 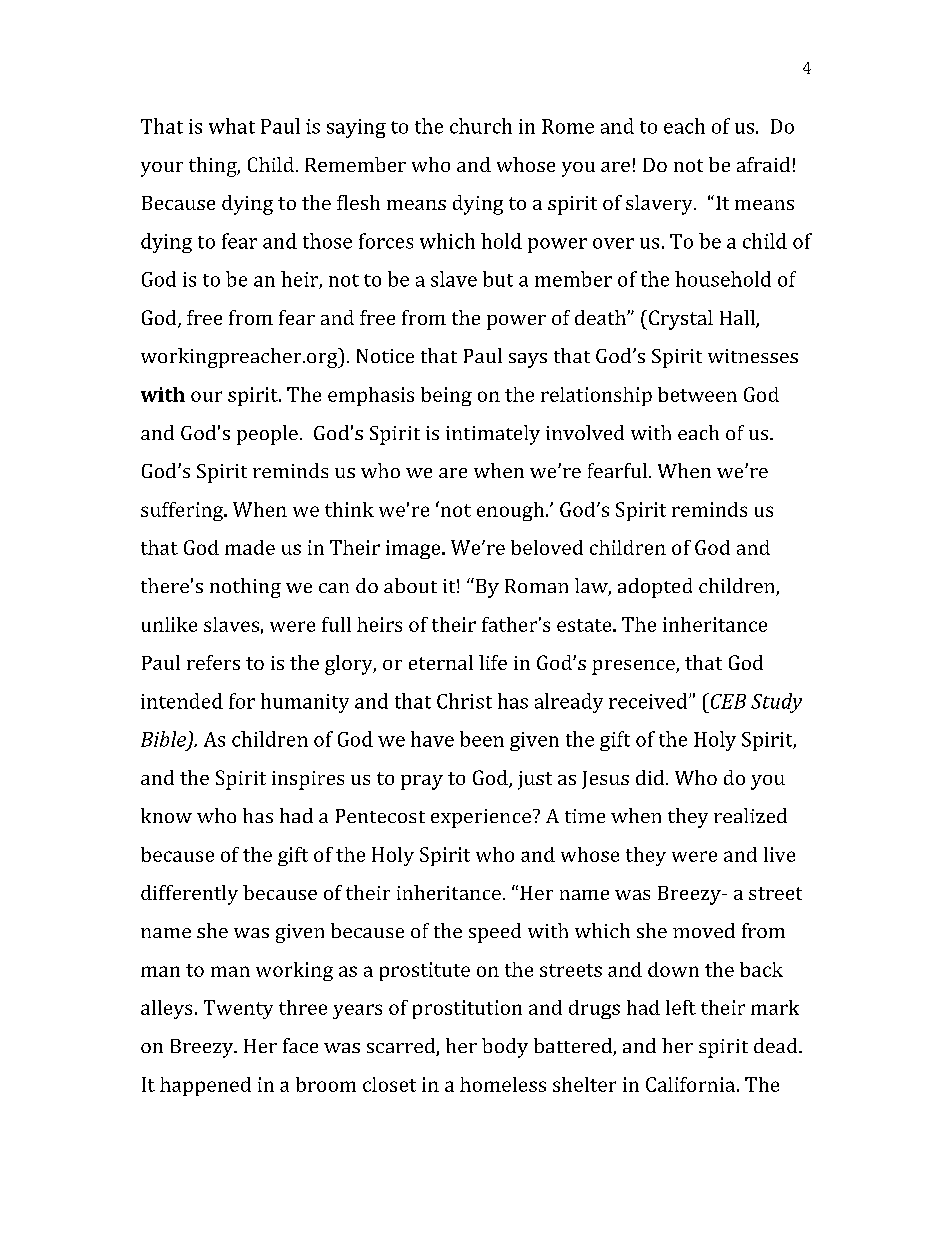 I want to click on experience, so click(x=481, y=818).
